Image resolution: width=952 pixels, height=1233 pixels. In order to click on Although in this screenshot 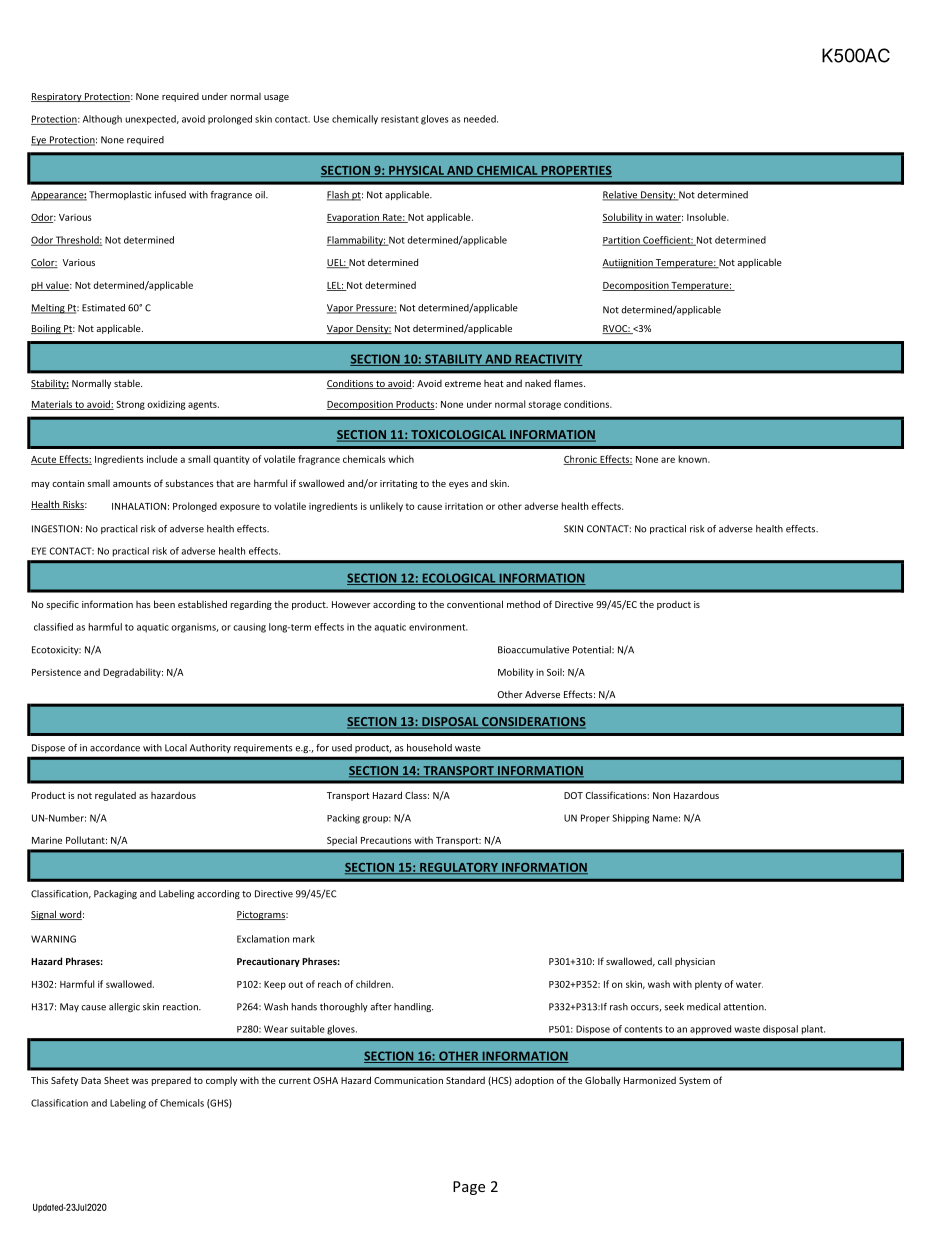, I will do `click(102, 120)`.
